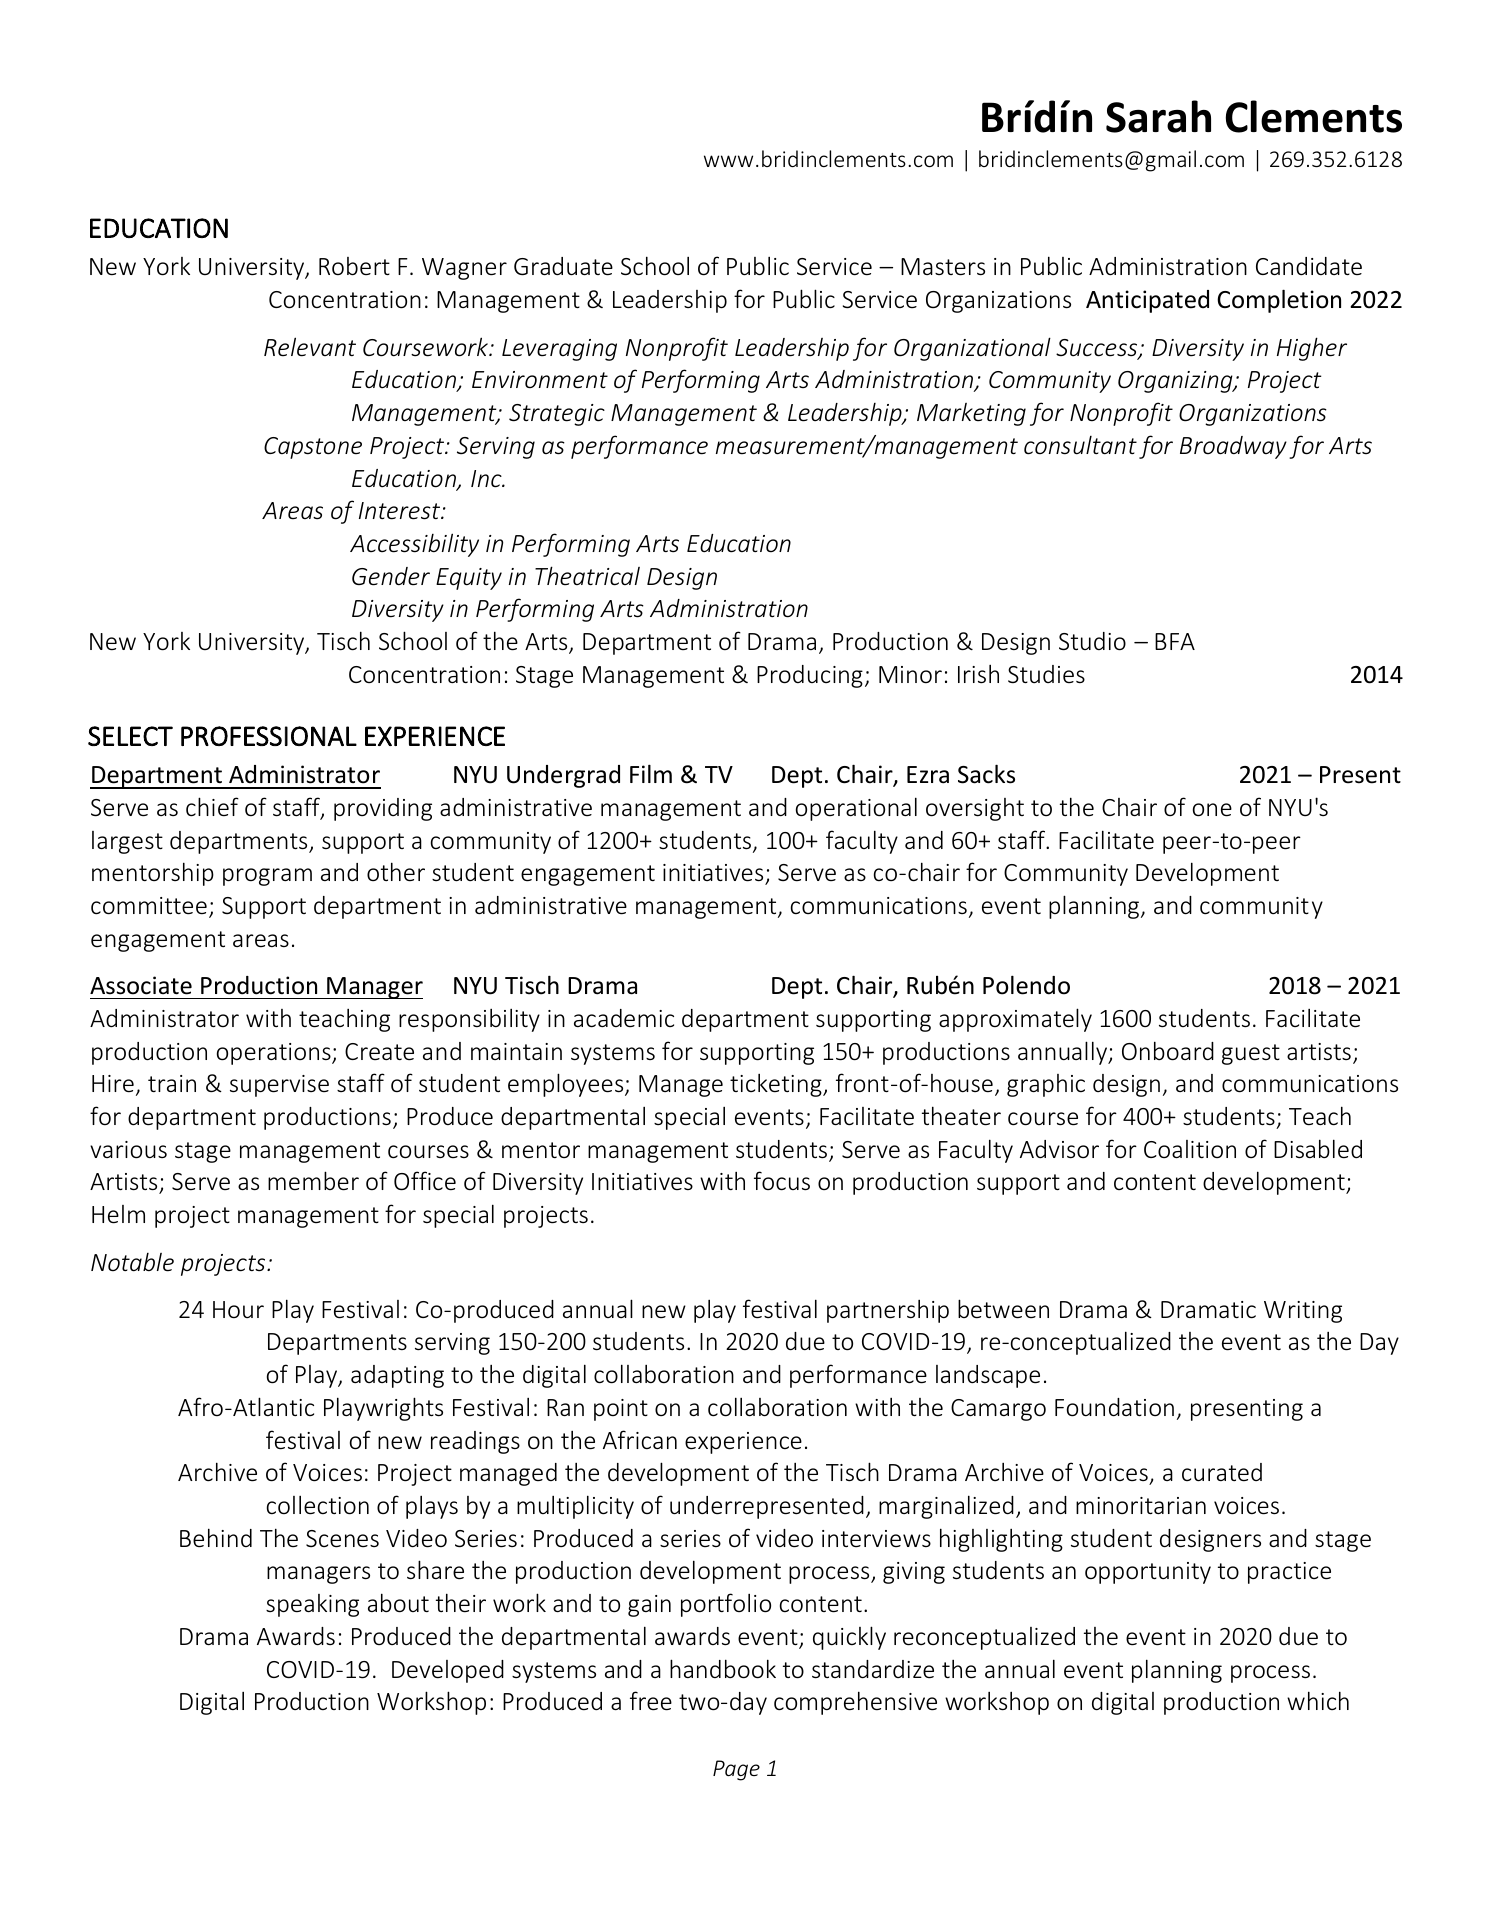  What do you see at coordinates (1158, 116) in the page?
I see `Sarah` at bounding box center [1158, 116].
